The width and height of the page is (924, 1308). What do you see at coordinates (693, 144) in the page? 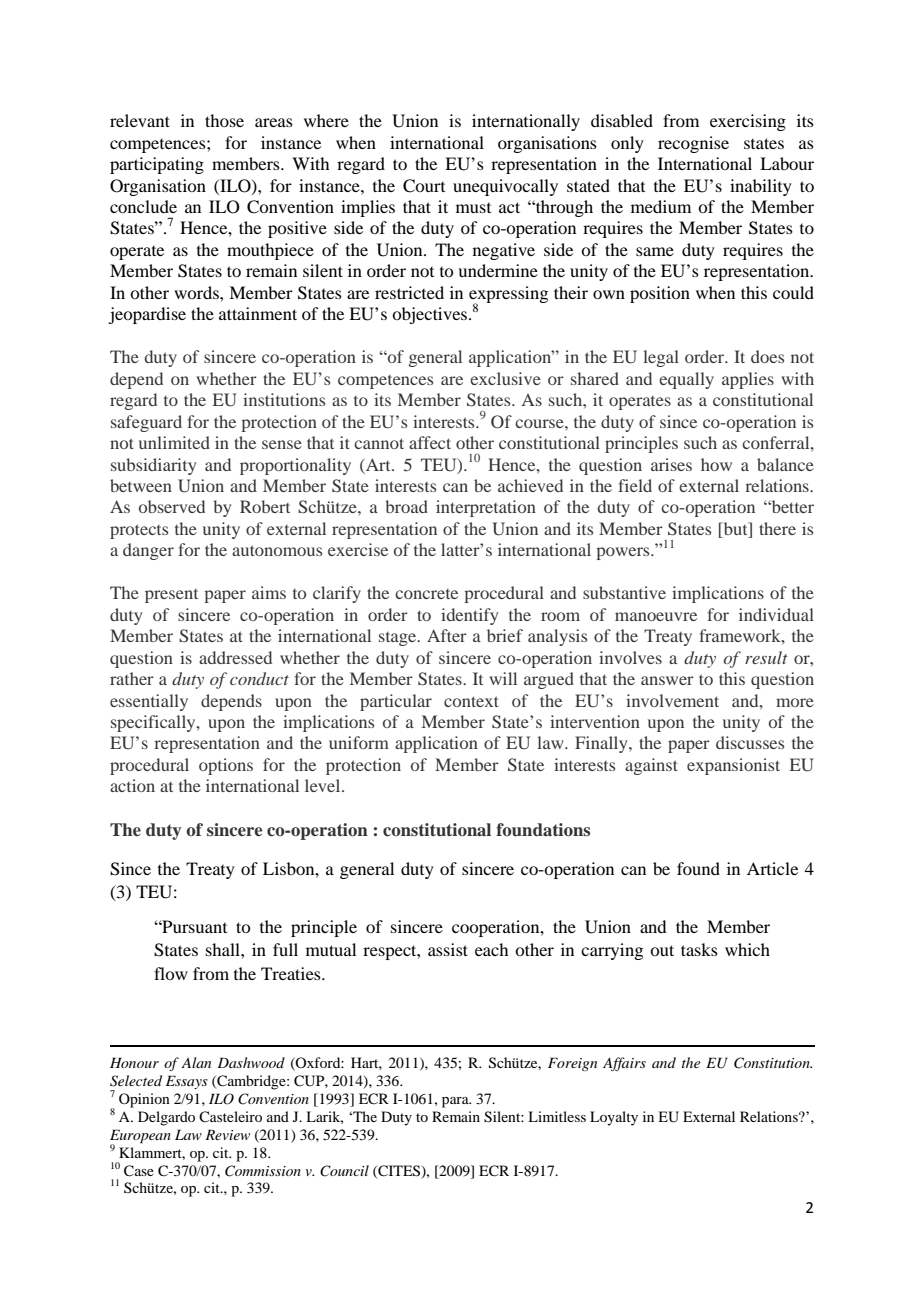
I see `recognise` at bounding box center [693, 144].
